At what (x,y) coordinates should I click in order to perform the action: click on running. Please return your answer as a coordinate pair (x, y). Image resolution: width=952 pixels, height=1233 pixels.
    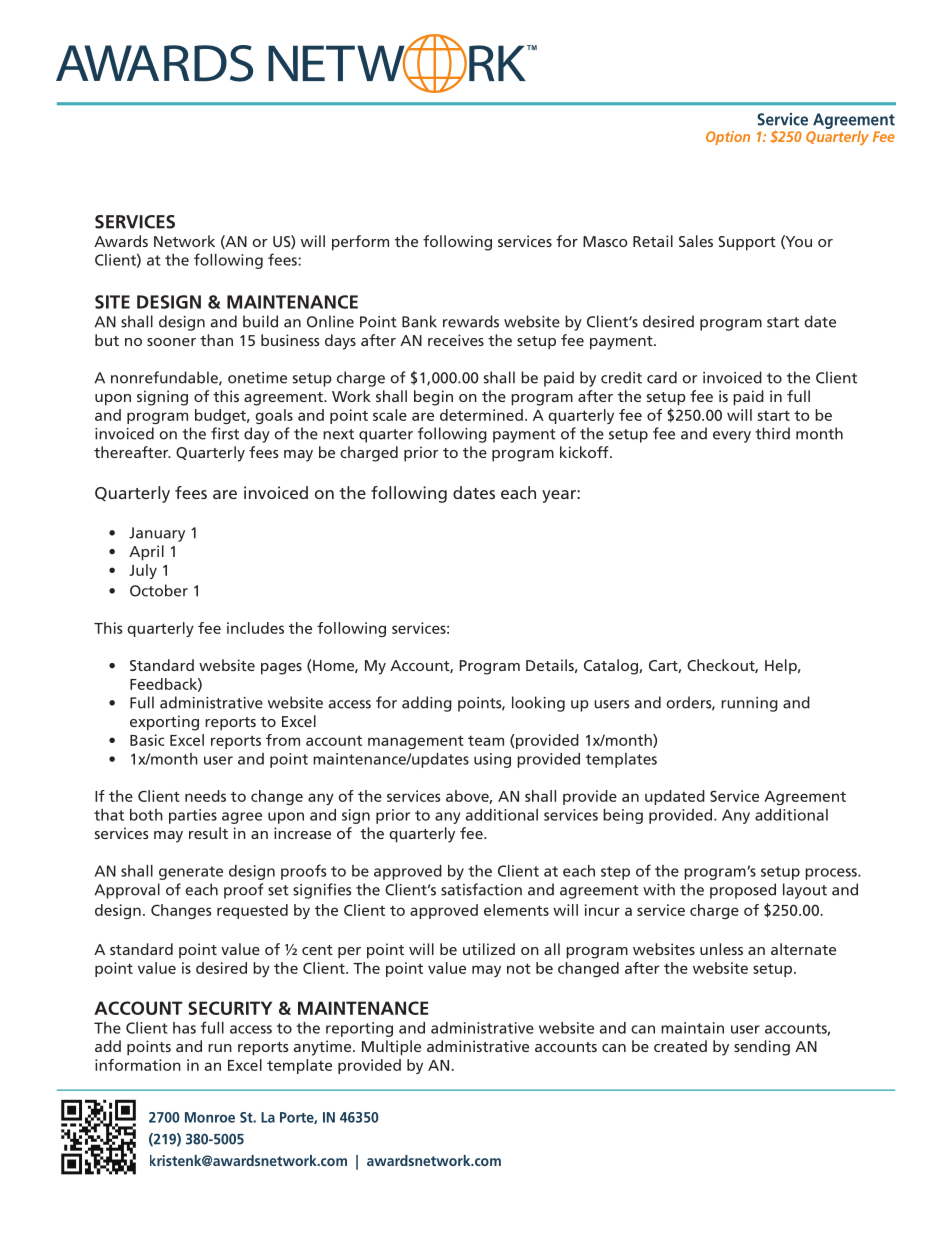
    Looking at the image, I should click on (749, 704).
